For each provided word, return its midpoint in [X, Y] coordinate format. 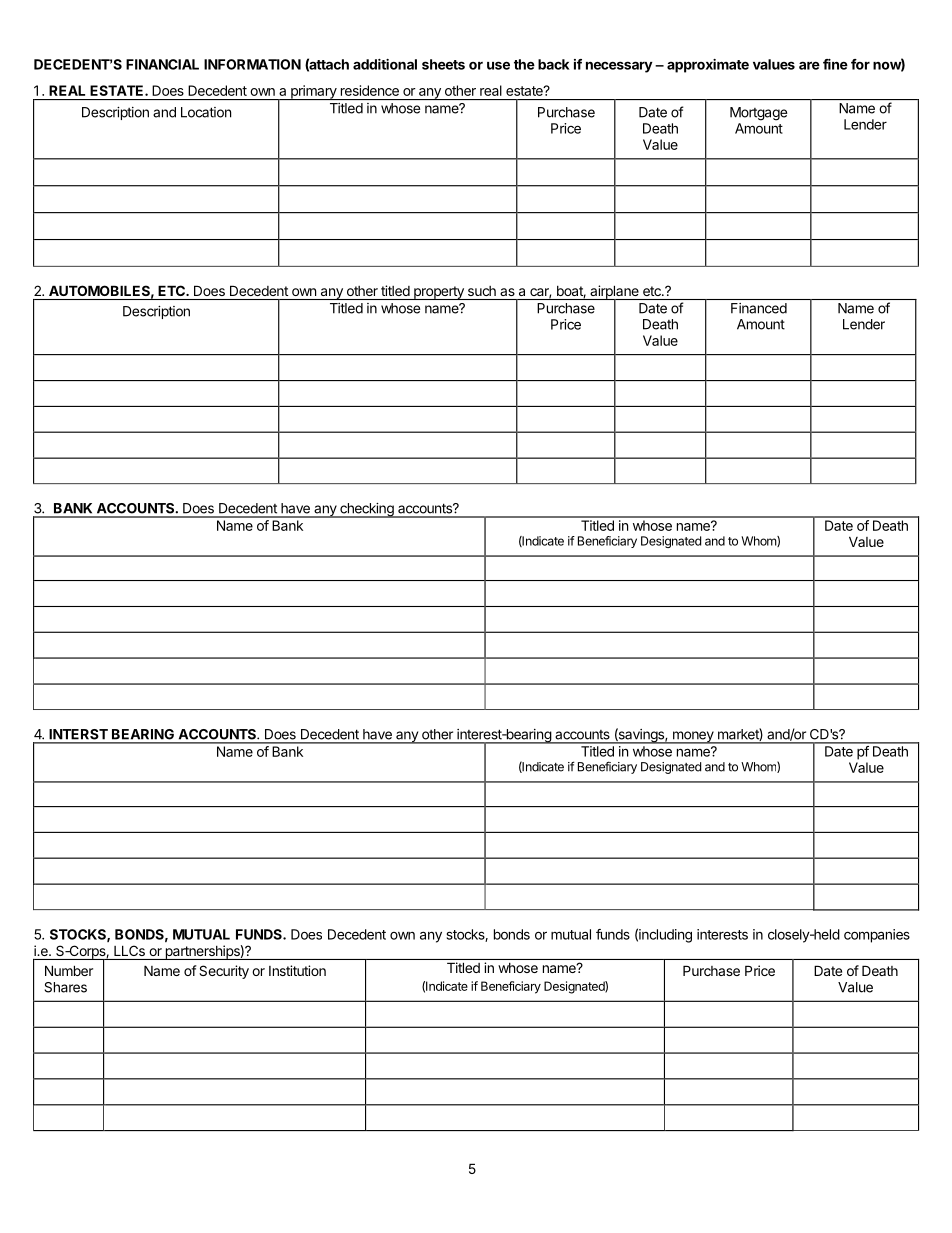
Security [224, 972]
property [439, 293]
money [693, 737]
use [498, 65]
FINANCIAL [162, 64]
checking [367, 510]
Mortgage [758, 114]
